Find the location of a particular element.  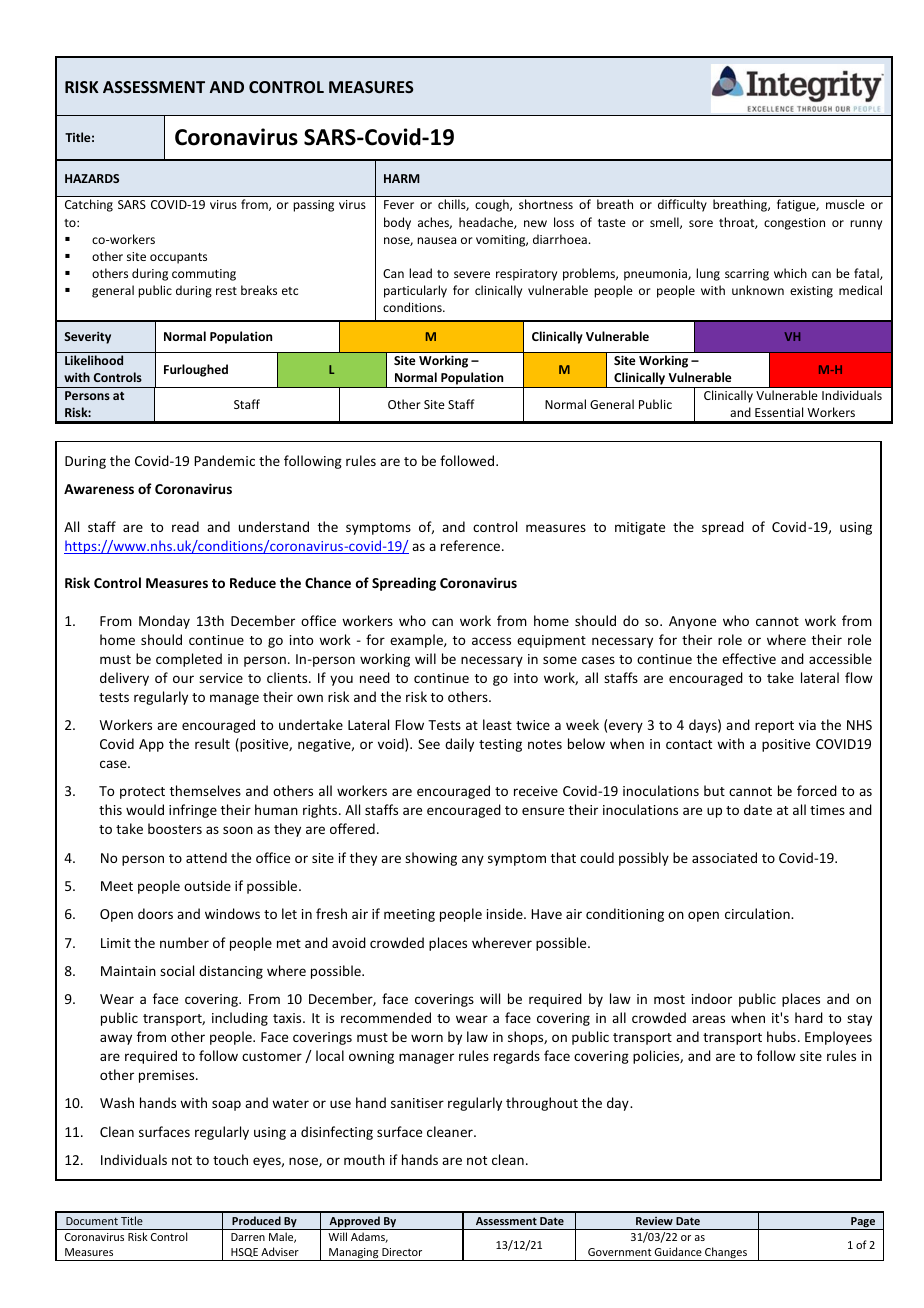

circulation is located at coordinates (758, 913).
